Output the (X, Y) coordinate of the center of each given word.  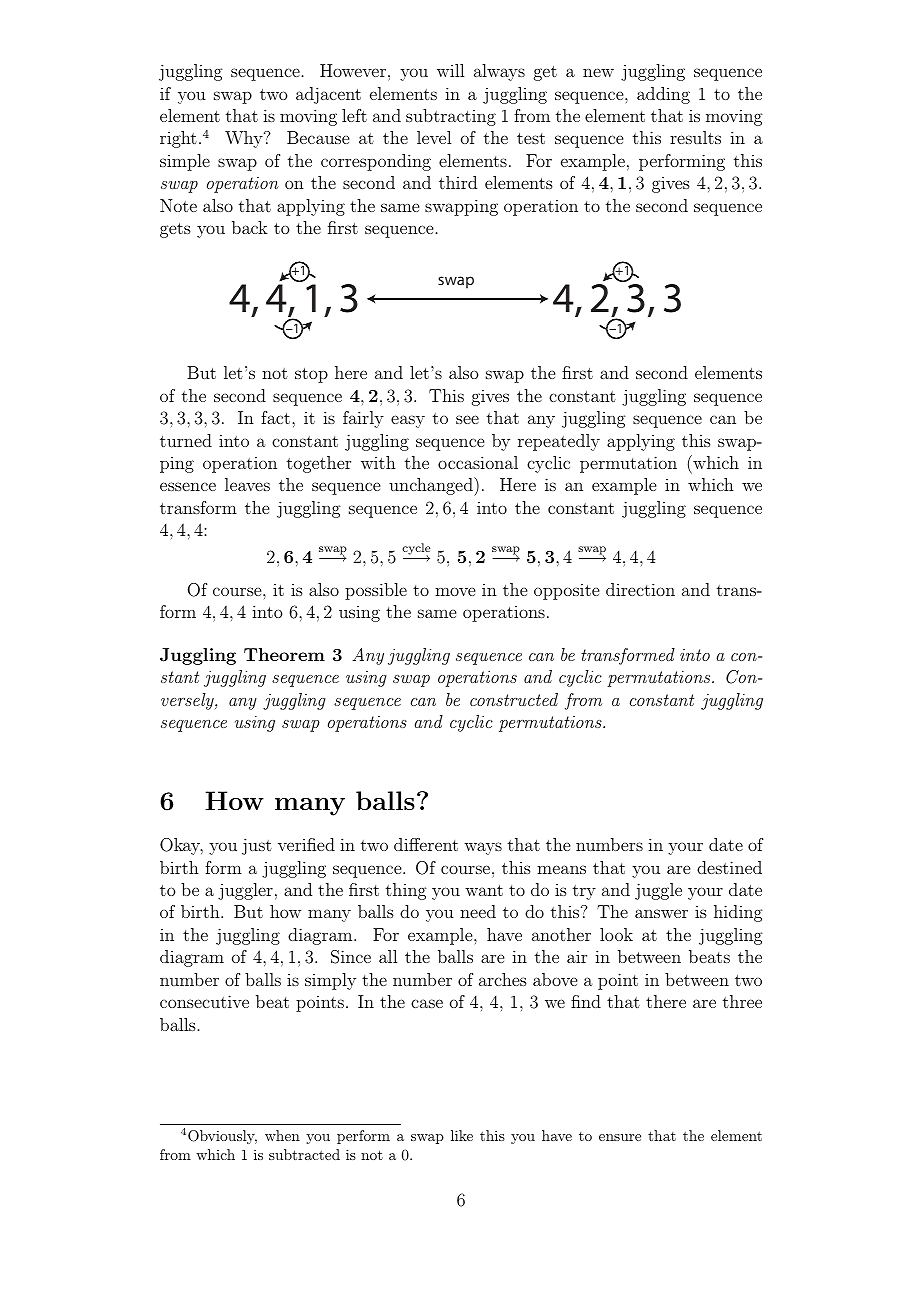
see (467, 419)
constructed (514, 699)
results (695, 137)
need (478, 911)
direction (640, 589)
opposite (566, 591)
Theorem (284, 654)
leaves (247, 484)
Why (245, 139)
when (282, 1135)
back (249, 227)
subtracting (451, 117)
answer (661, 913)
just (257, 846)
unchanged (432, 486)
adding (663, 95)
